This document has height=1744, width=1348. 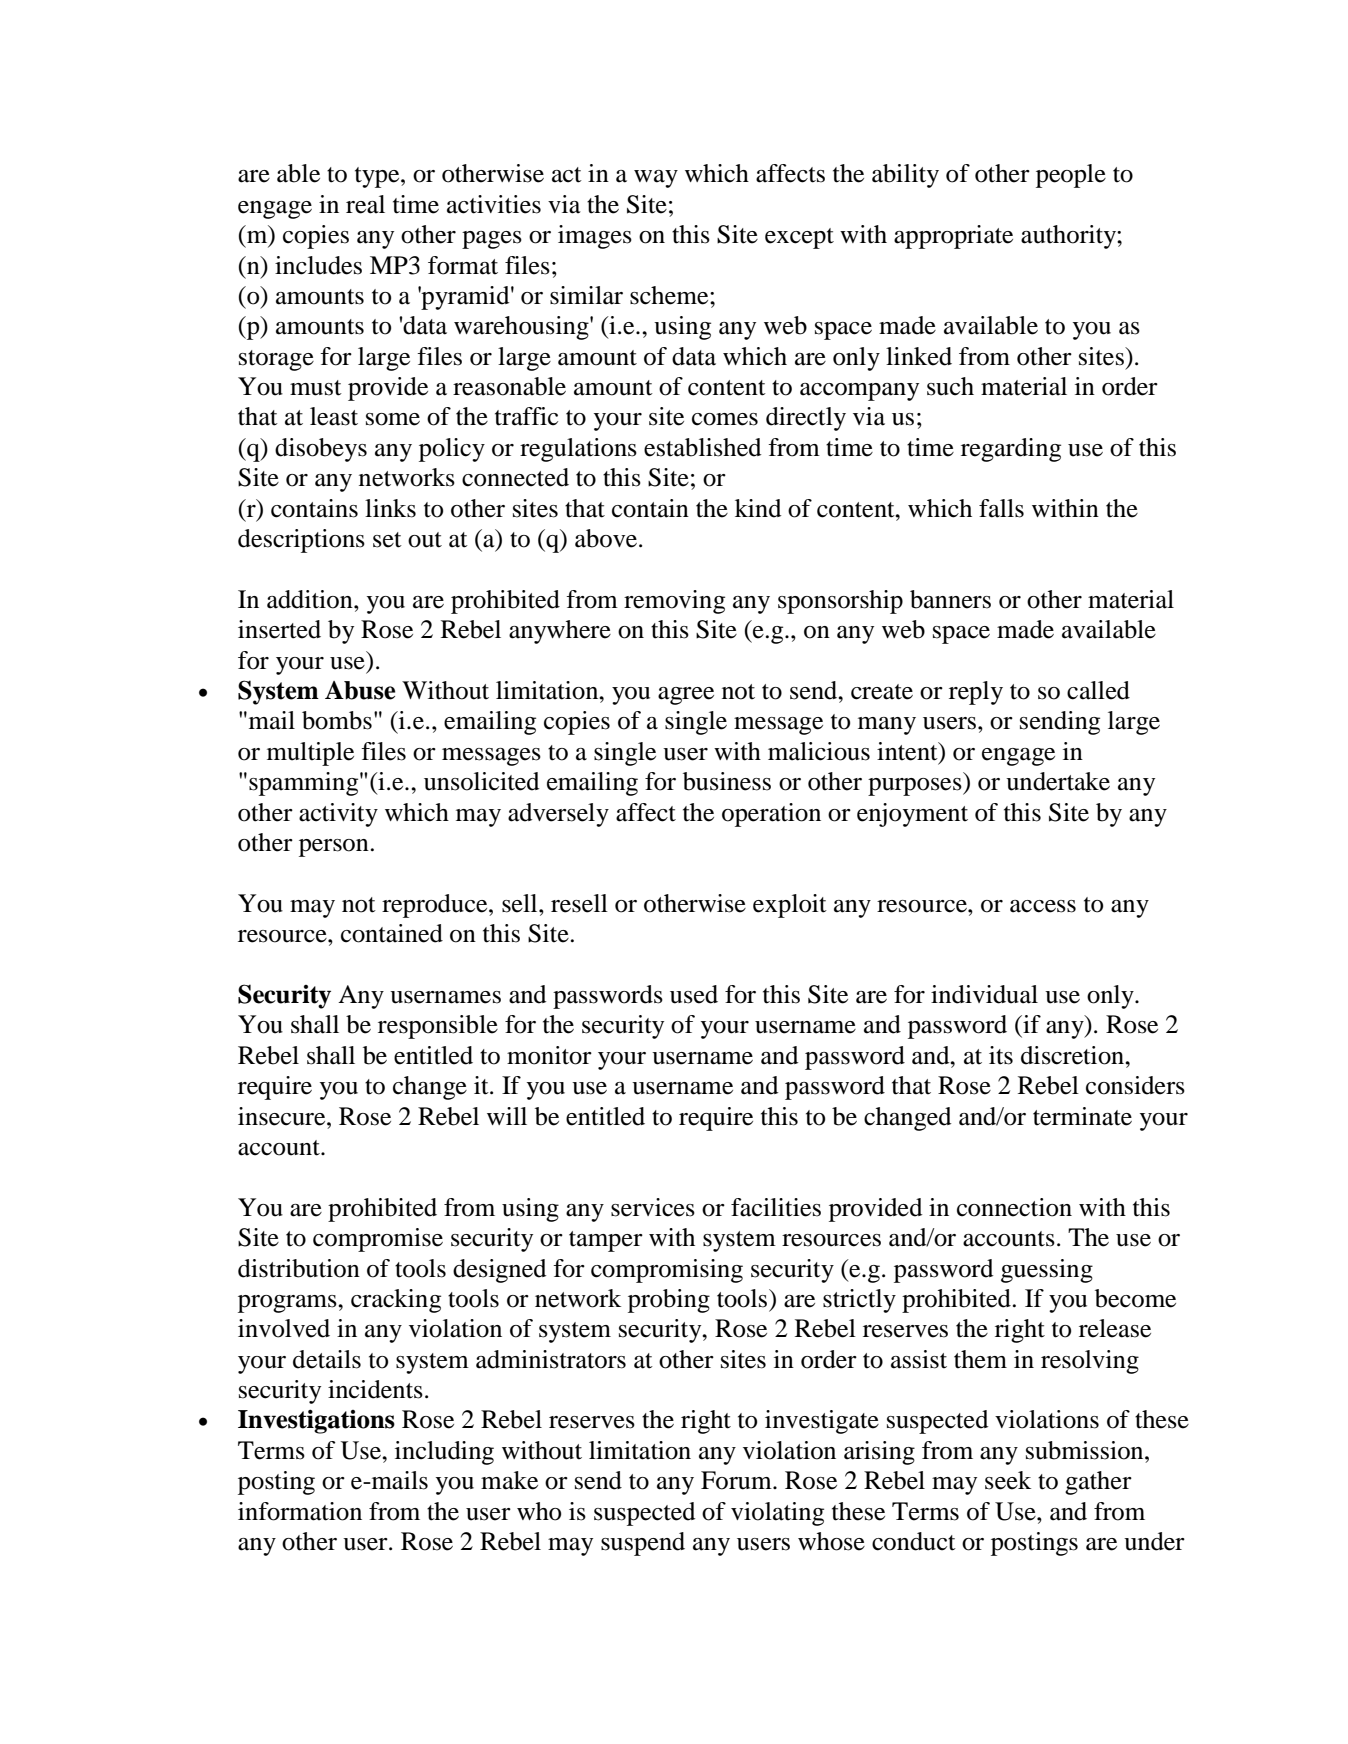 What do you see at coordinates (334, 848) in the document?
I see `person` at bounding box center [334, 848].
